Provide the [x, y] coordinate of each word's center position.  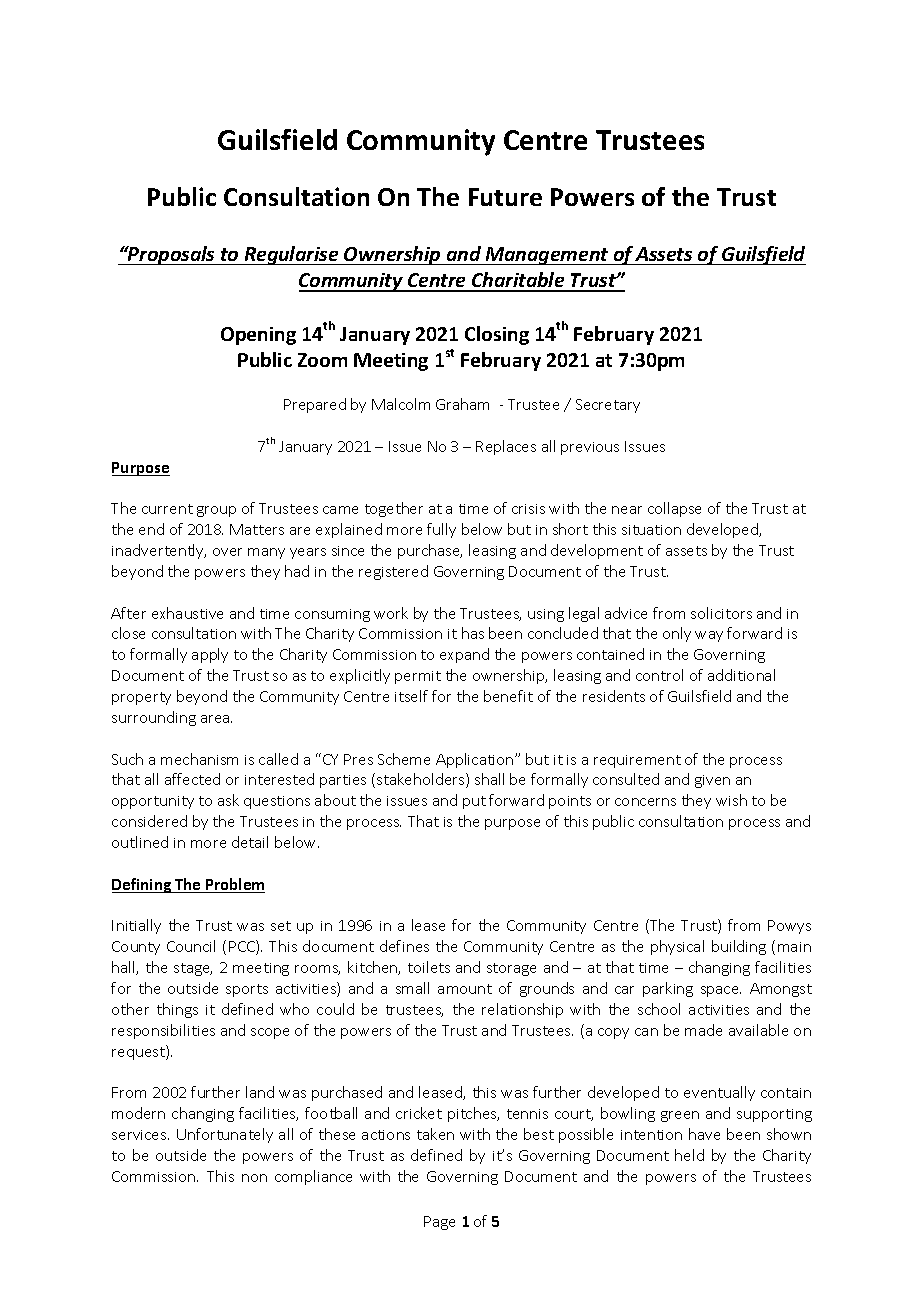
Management [547, 256]
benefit [508, 696]
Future [505, 197]
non [254, 1178]
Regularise [291, 255]
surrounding [154, 718]
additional [741, 675]
